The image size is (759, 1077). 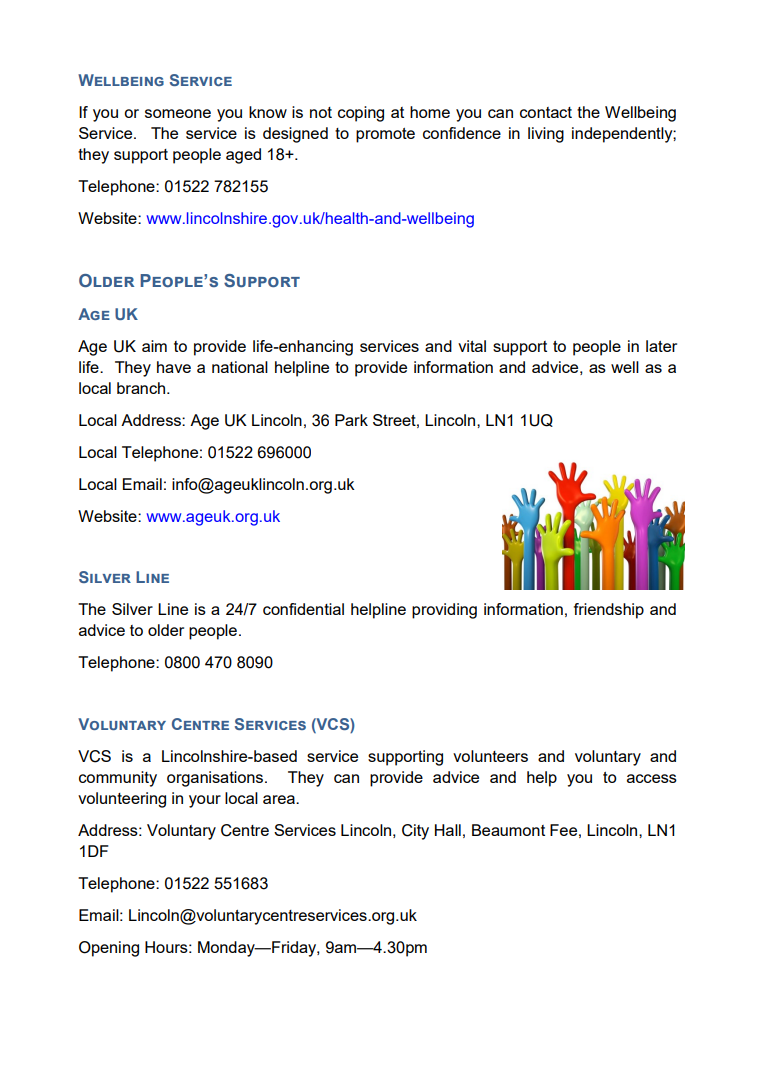 I want to click on friendship, so click(x=609, y=611).
